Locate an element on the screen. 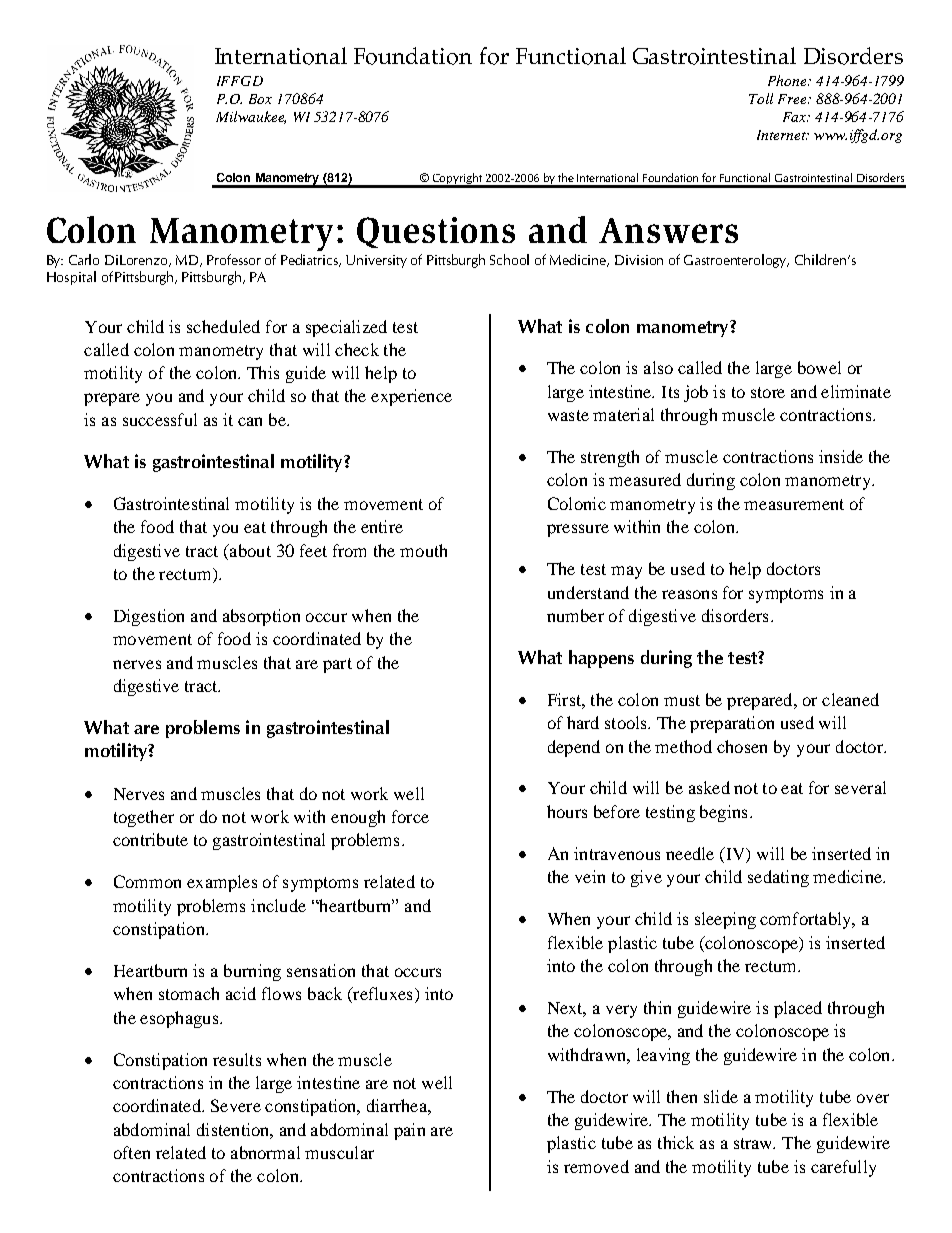 This screenshot has height=1233, width=952. inside is located at coordinates (841, 456).
